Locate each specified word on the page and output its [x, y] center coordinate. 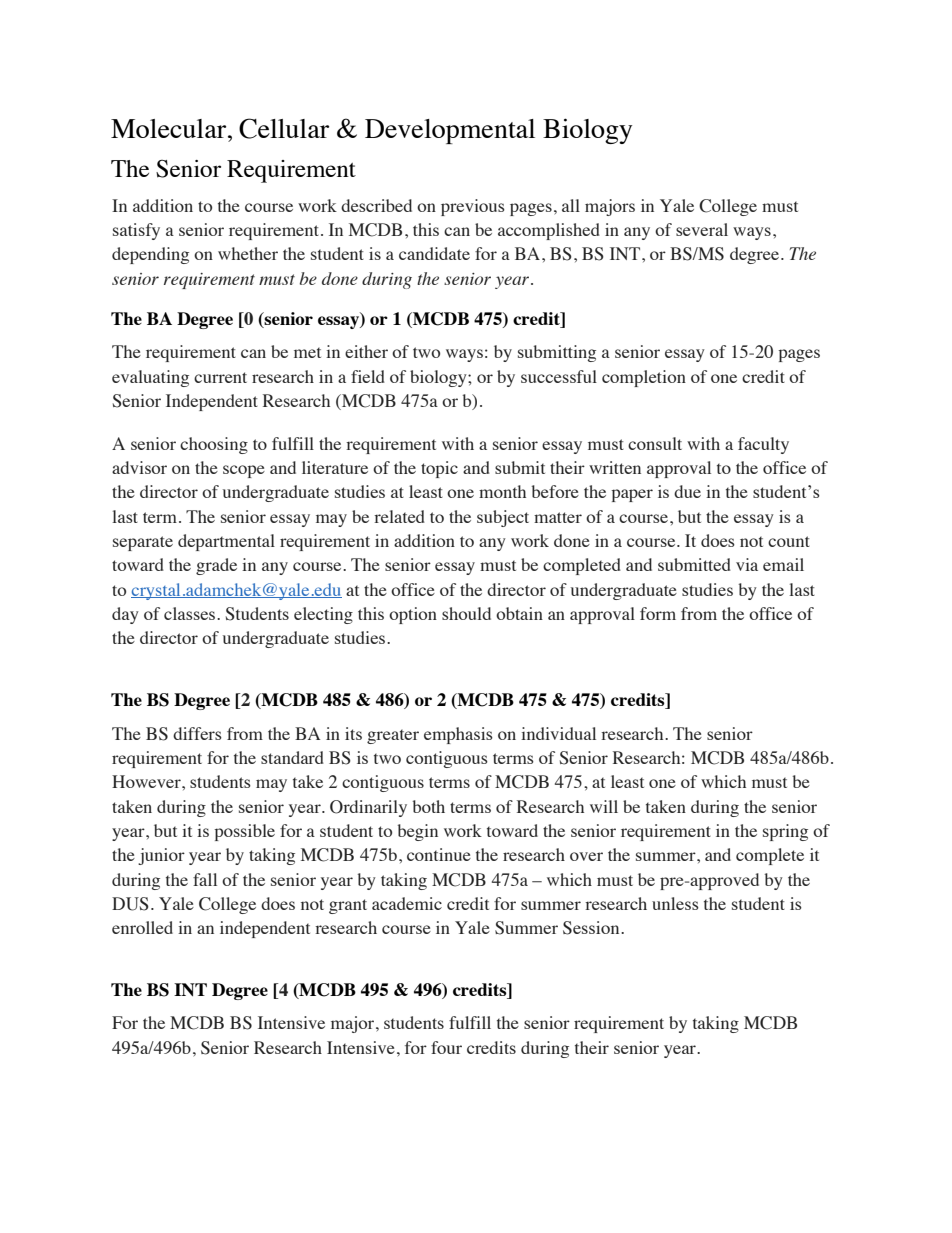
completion [644, 378]
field [368, 376]
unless [675, 903]
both [429, 806]
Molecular [170, 128]
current [220, 377]
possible [244, 832]
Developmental [450, 131]
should [466, 613]
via [747, 564]
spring [785, 832]
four [446, 1047]
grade [216, 566]
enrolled [142, 927]
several [702, 229]
